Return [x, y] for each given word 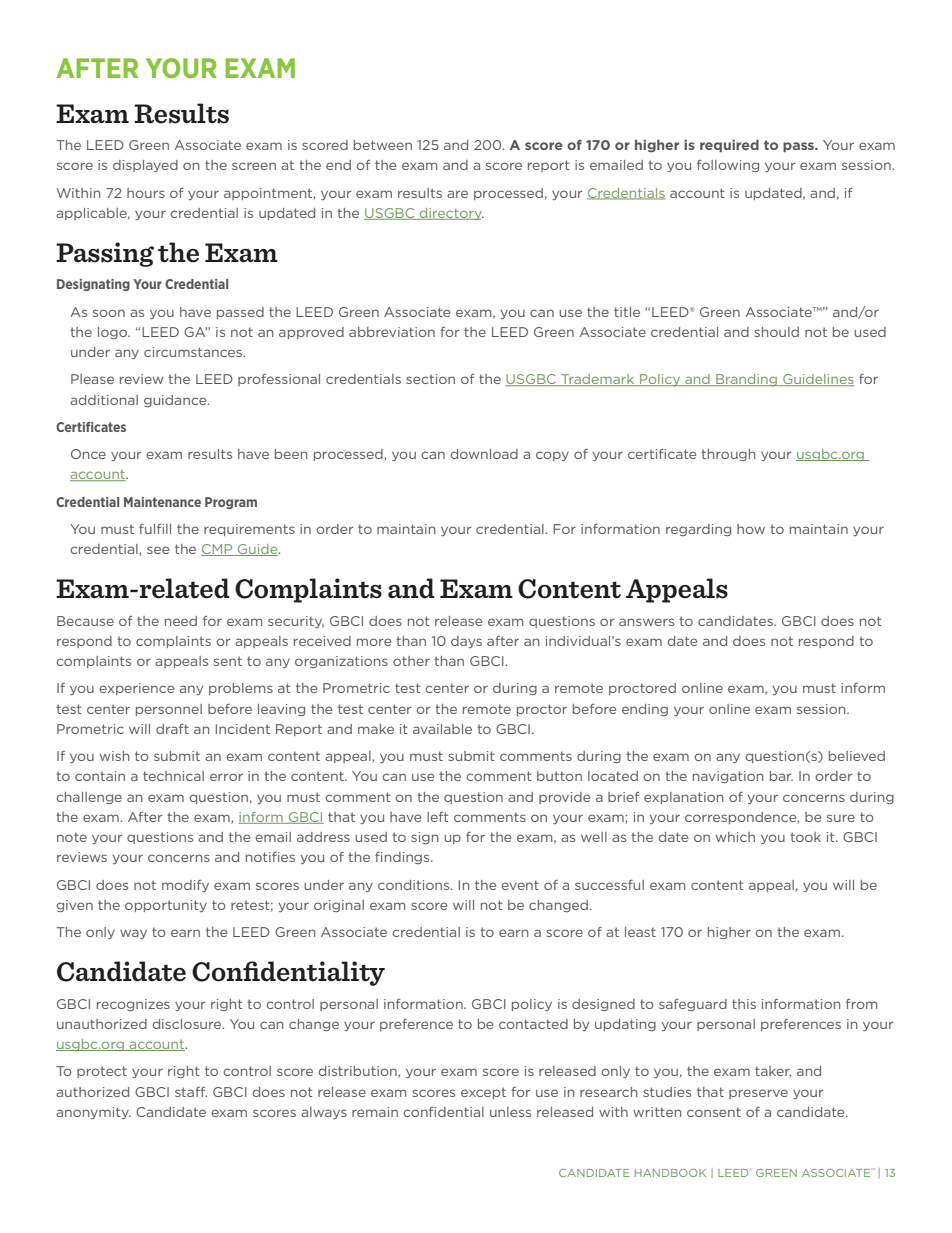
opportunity [166, 906]
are [457, 194]
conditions [415, 885]
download [484, 454]
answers [646, 622]
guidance [176, 401]
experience [136, 689]
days [466, 642]
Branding [746, 380]
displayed [145, 166]
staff [191, 1092]
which [735, 837]
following [728, 166]
